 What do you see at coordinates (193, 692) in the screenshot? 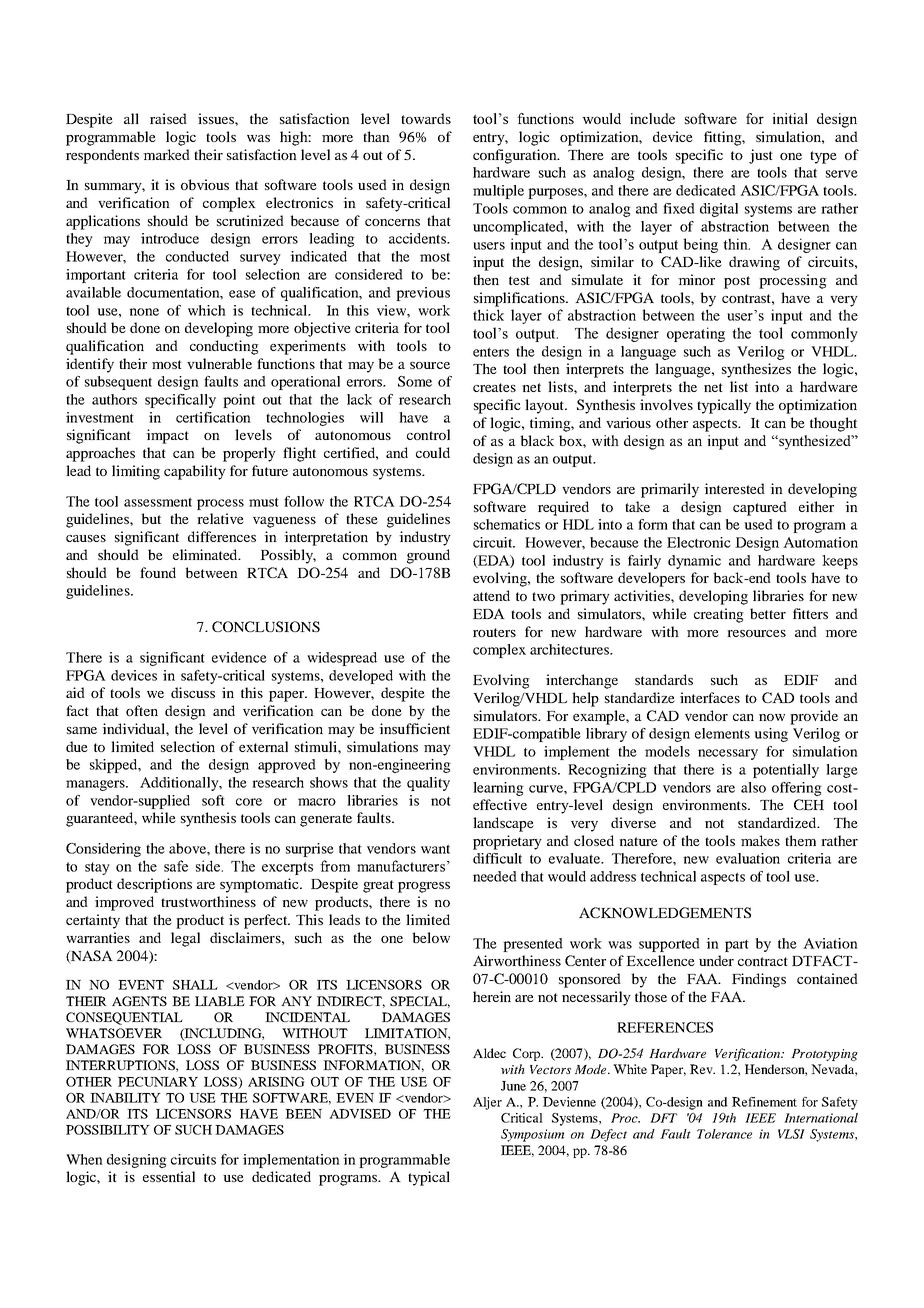
I see `discuss` at bounding box center [193, 692].
